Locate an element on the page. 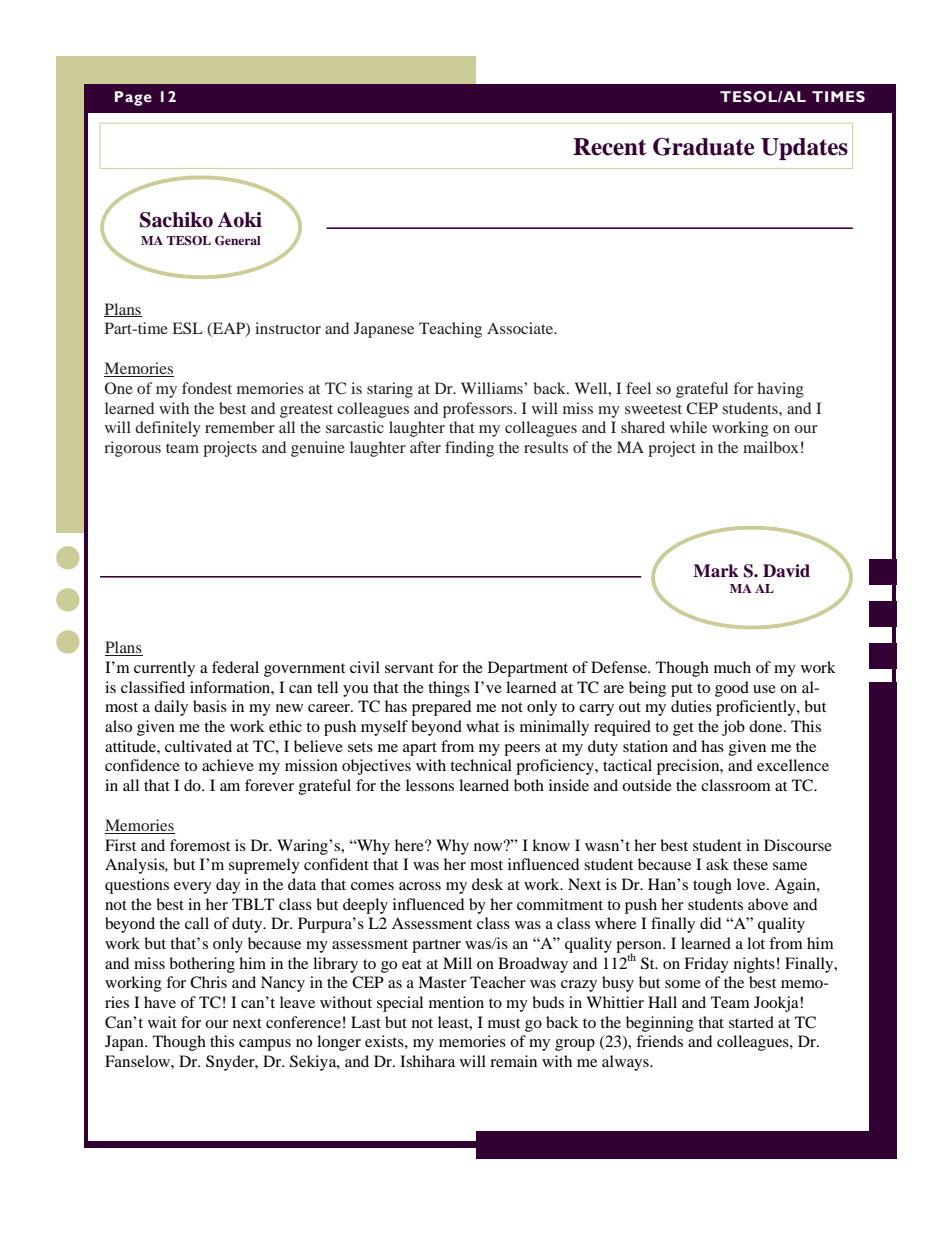  wait is located at coordinates (162, 1022).
